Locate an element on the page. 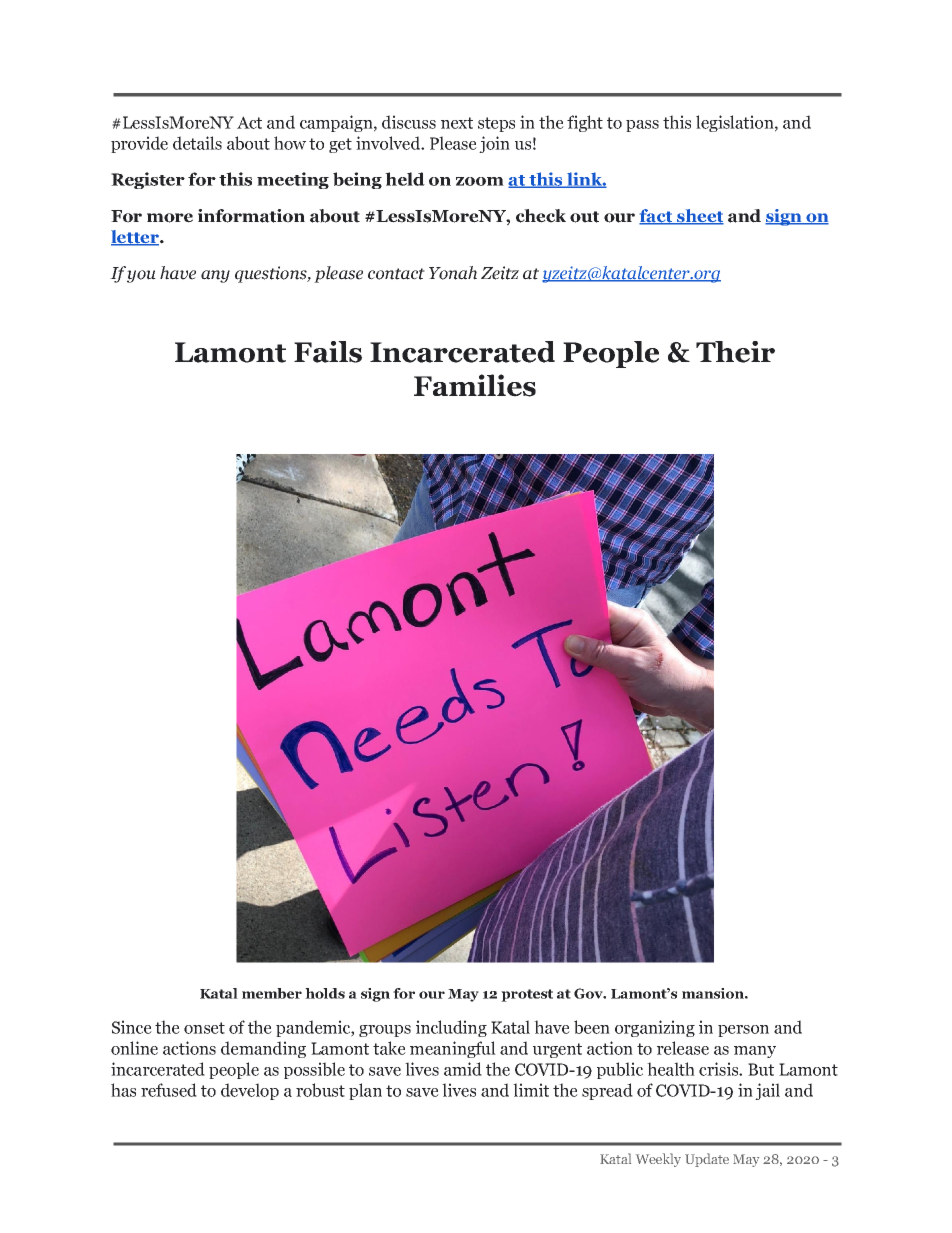 The width and height of the image is (952, 1233). member is located at coordinates (272, 993).
